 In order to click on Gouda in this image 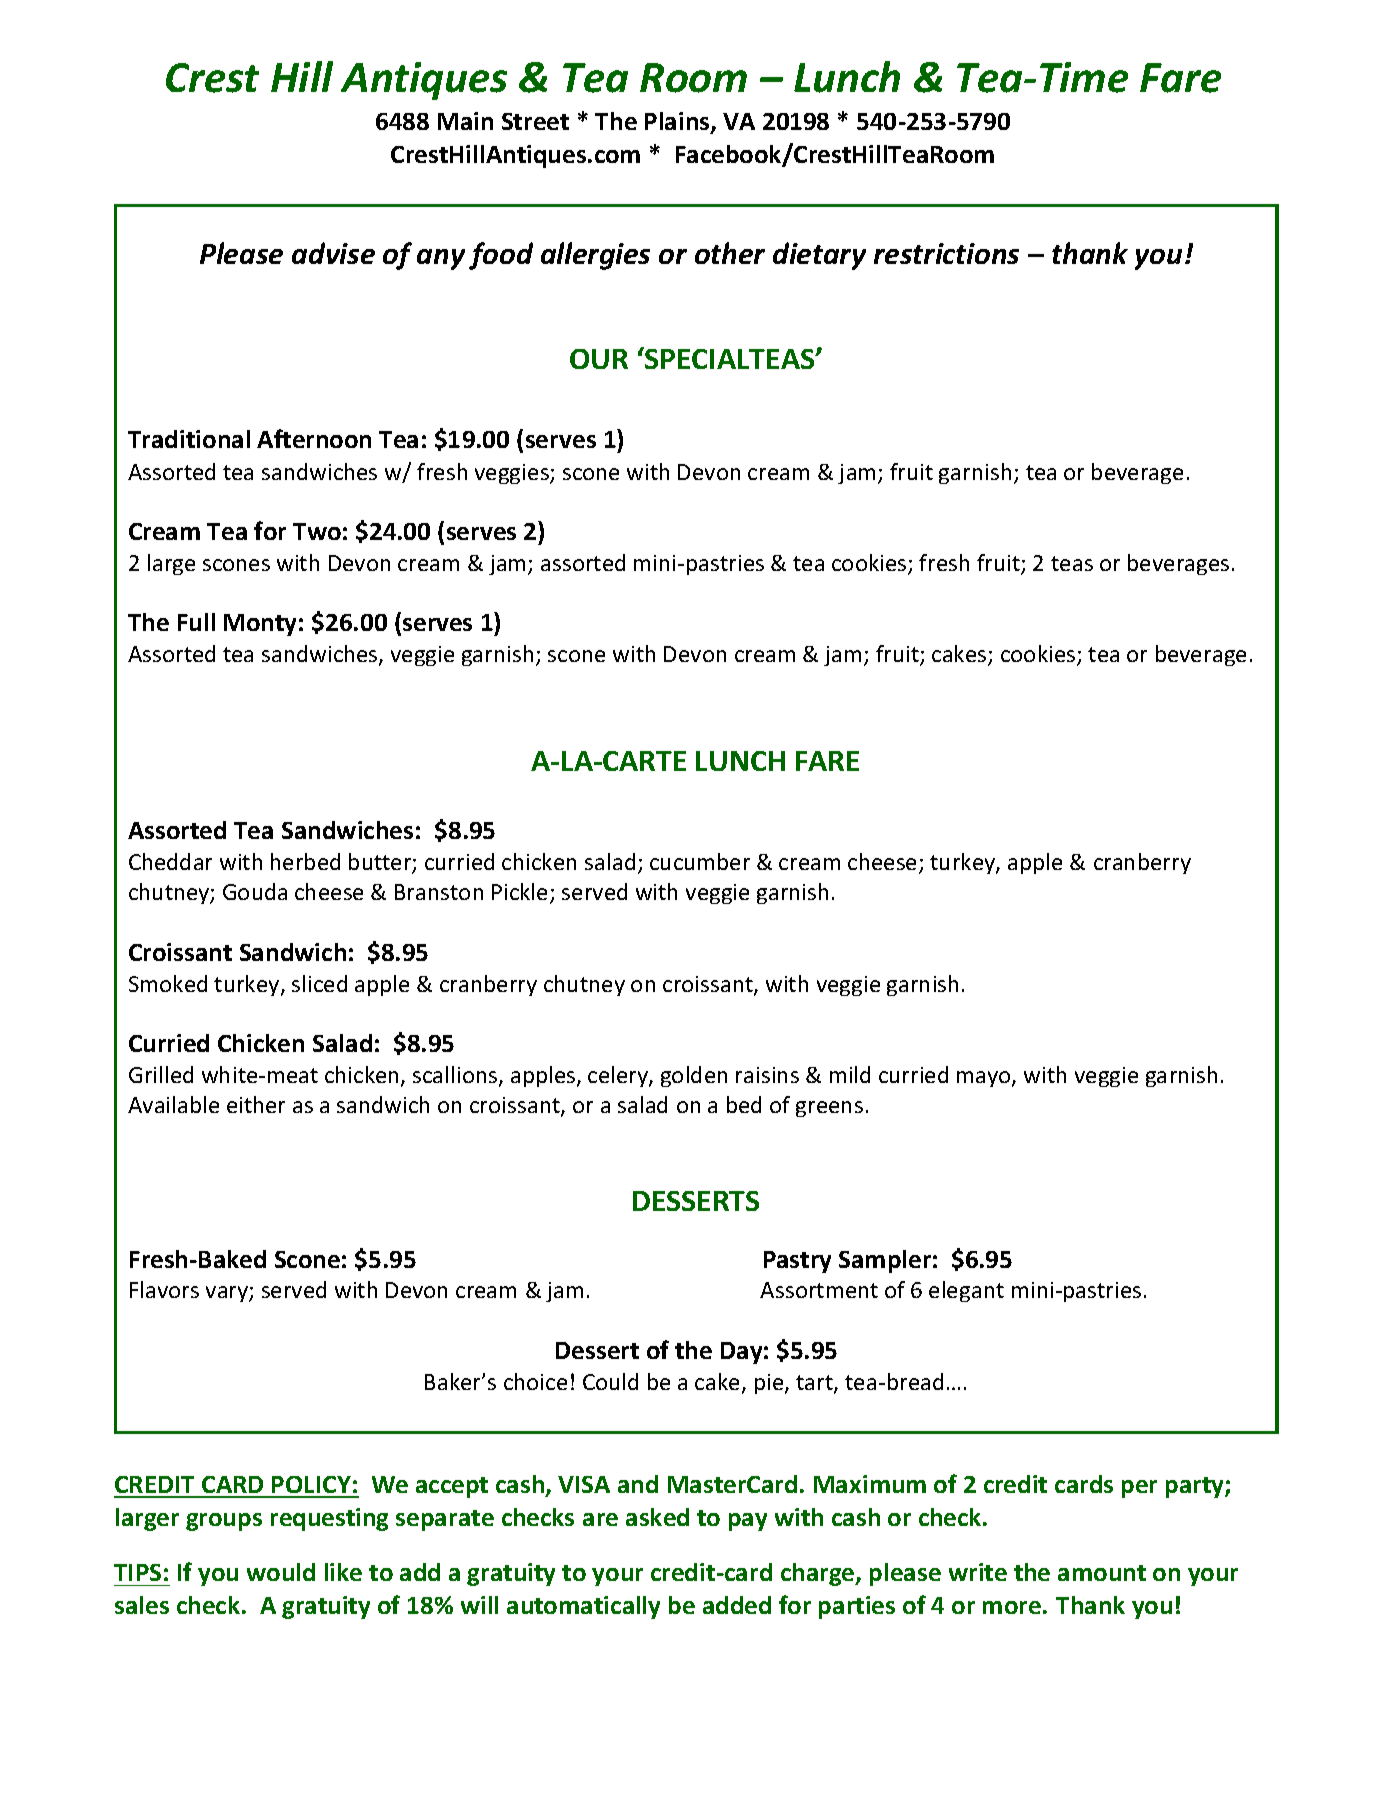, I will do `click(255, 891)`.
